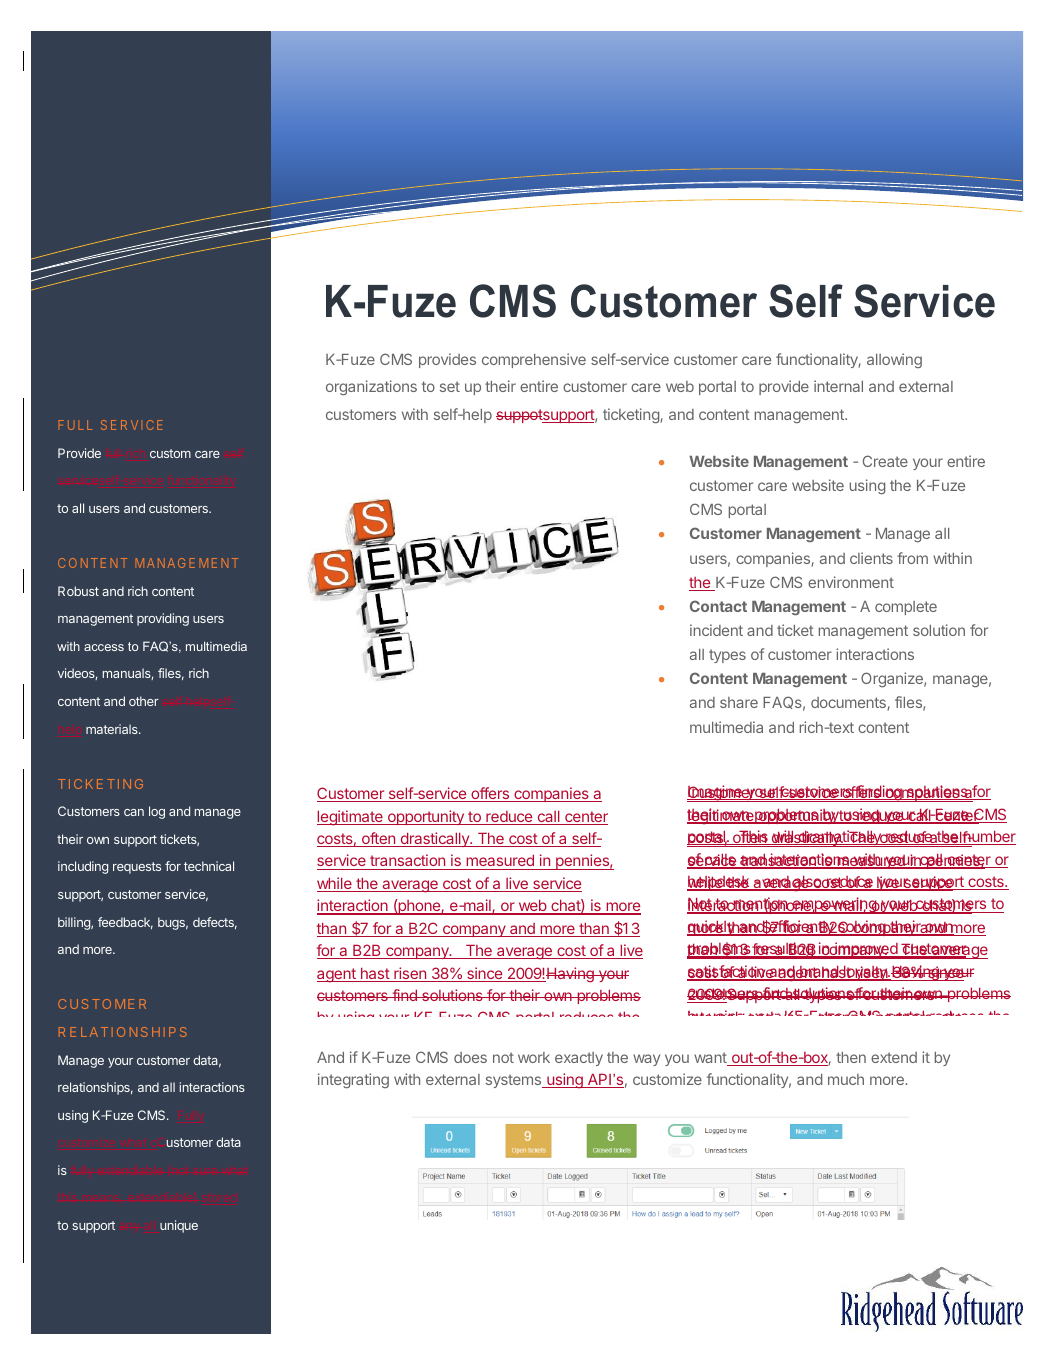 This screenshot has height=1365, width=1054. What do you see at coordinates (134, 812) in the screenshot?
I see `can` at bounding box center [134, 812].
